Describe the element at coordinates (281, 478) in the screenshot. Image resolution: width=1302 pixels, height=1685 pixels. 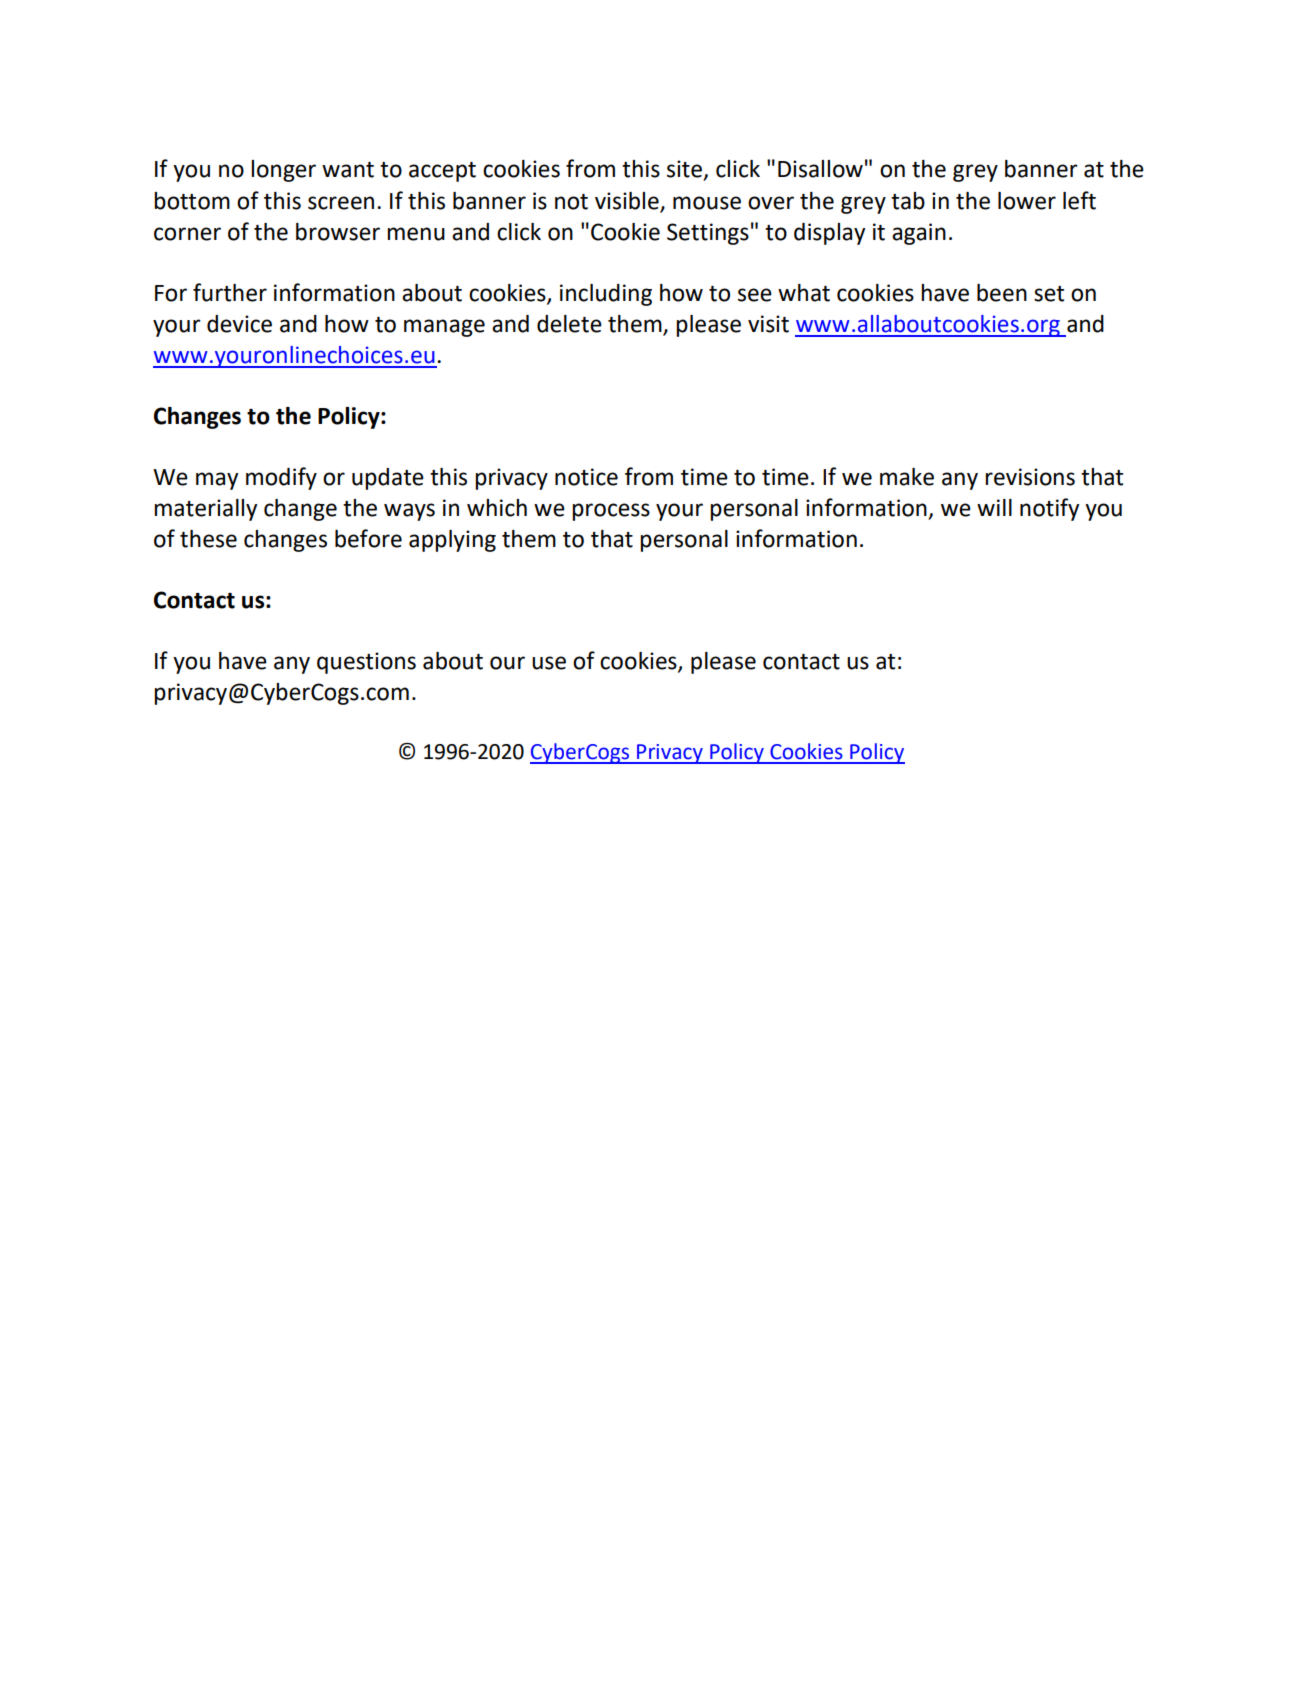
I see `modify` at that location.
